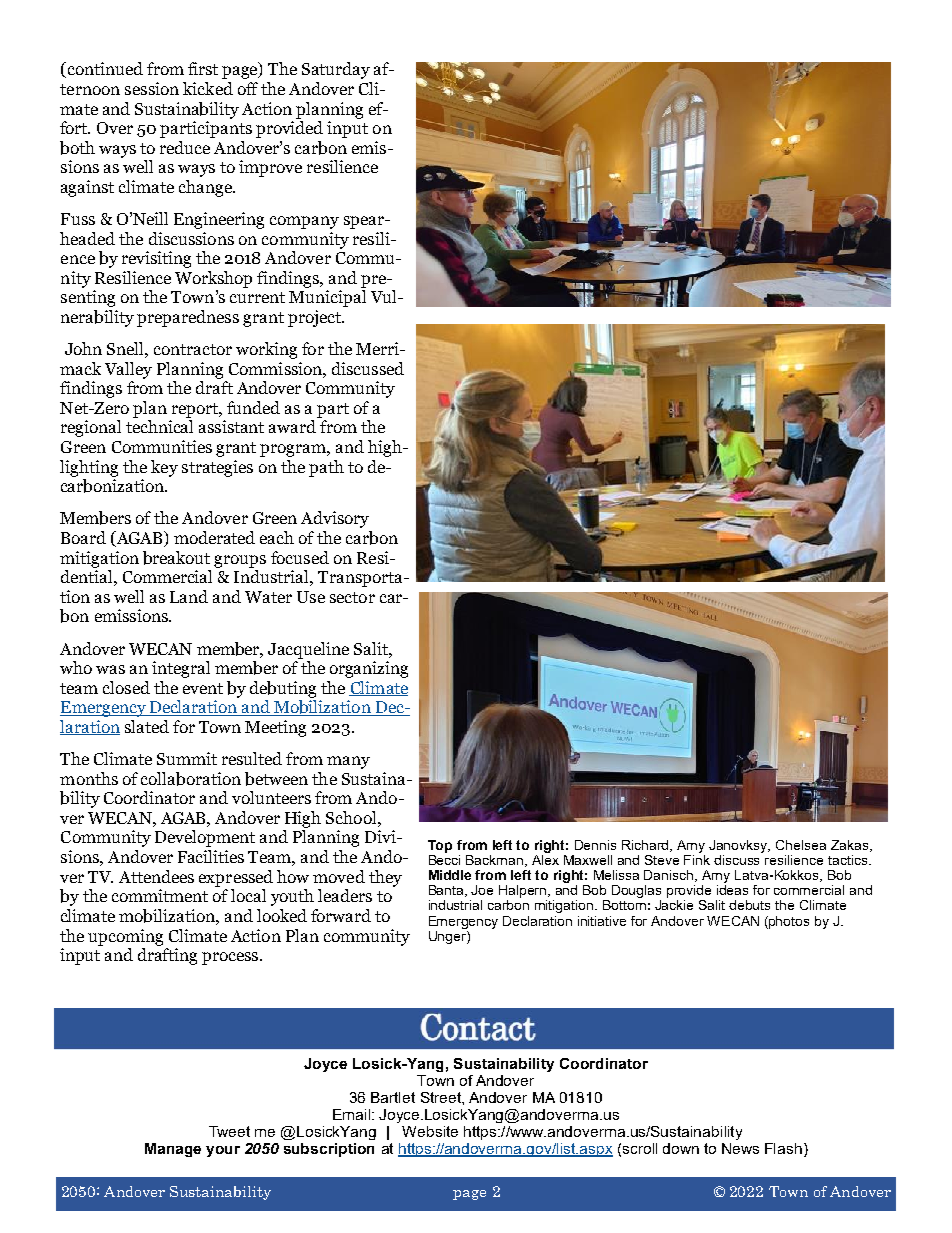 This screenshot has width=952, height=1233. Describe the element at coordinates (442, 1097) in the screenshot. I see `Street` at that location.
